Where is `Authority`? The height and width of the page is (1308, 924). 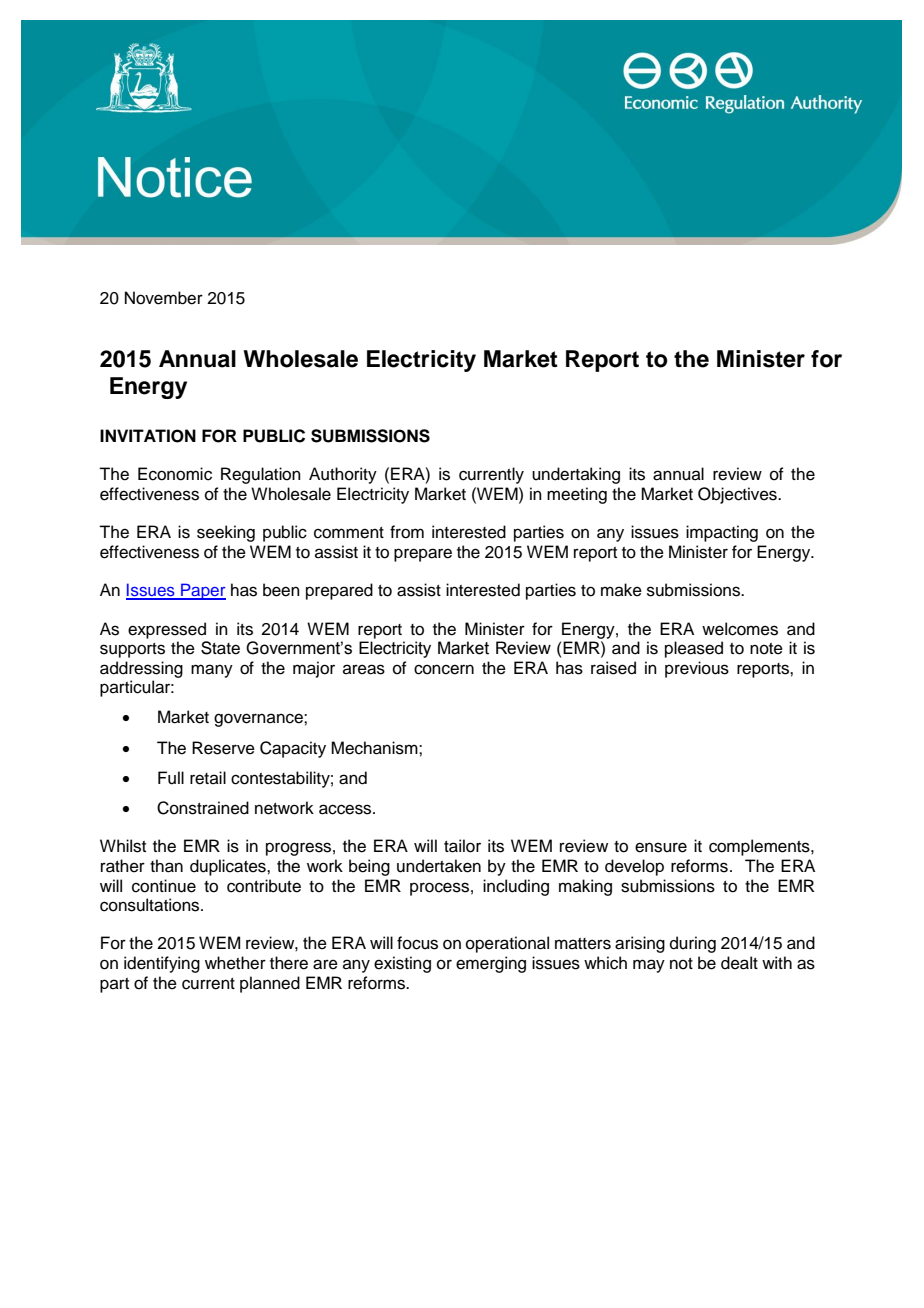 Authority is located at coordinates (343, 475).
